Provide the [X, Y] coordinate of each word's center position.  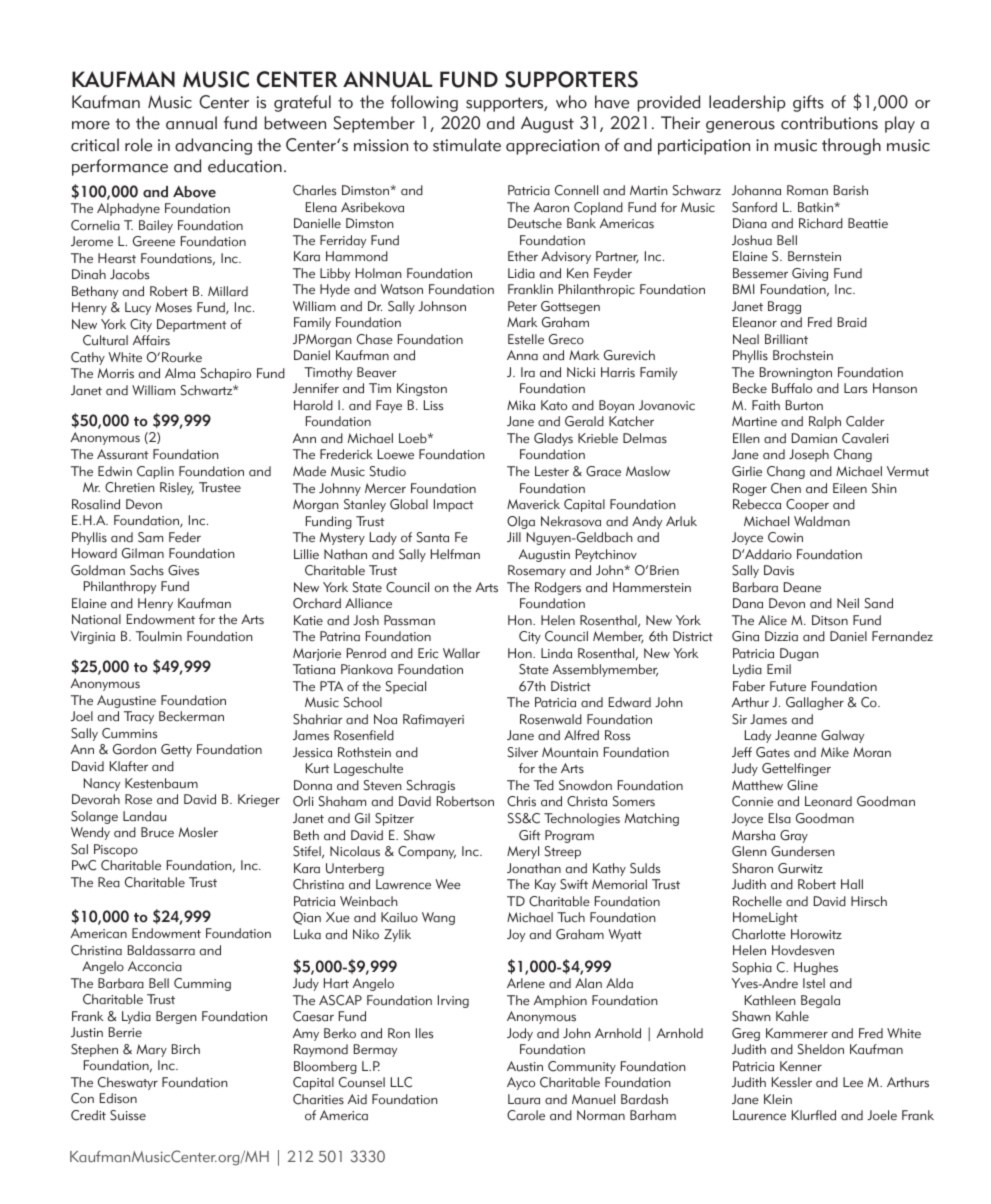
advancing [213, 146]
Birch [186, 1049]
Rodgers [558, 588]
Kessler [792, 1082]
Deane [802, 587]
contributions [829, 123]
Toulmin [159, 636]
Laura [524, 1099]
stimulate [467, 145]
